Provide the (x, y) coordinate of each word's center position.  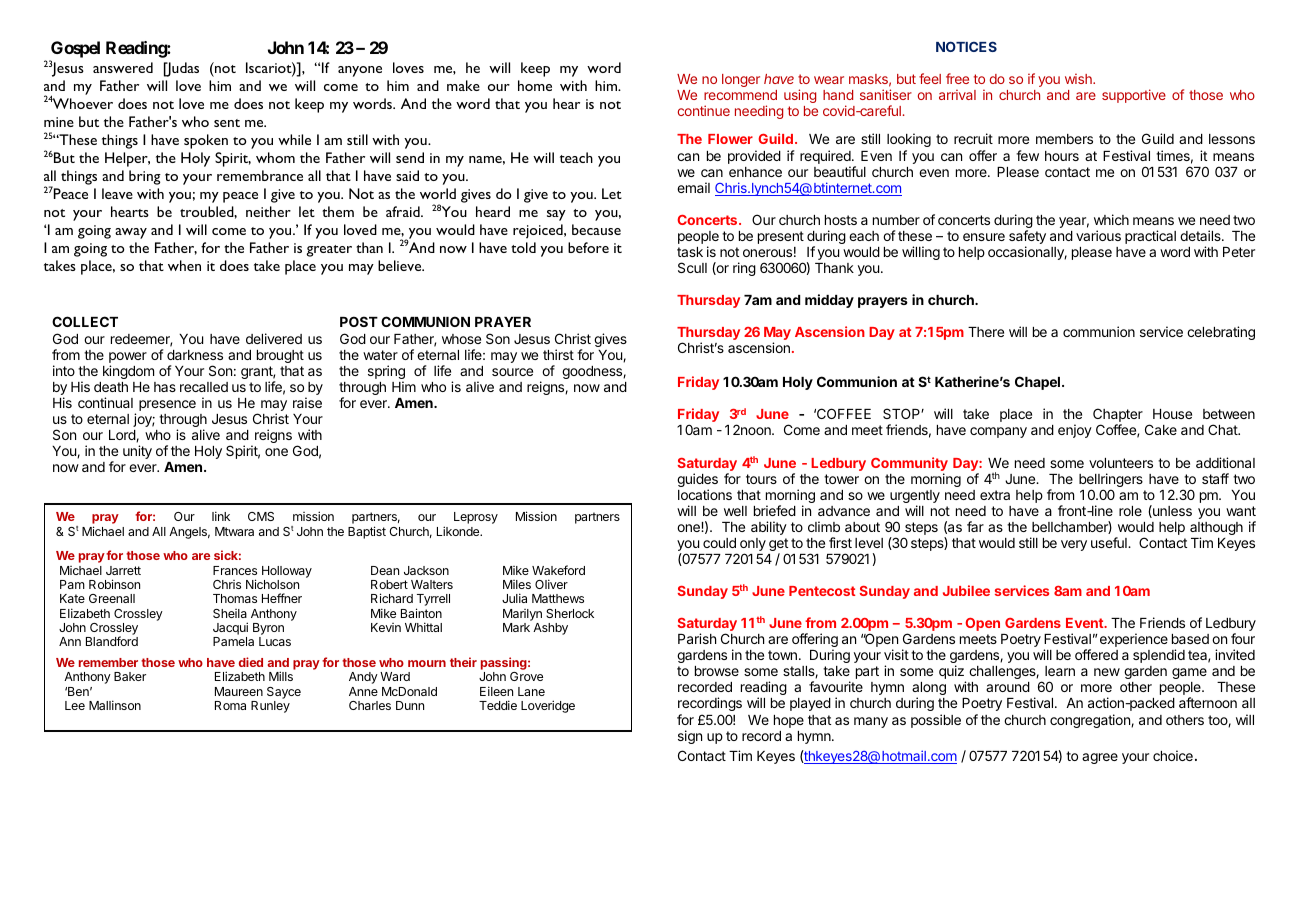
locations (705, 494)
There (986, 332)
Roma (230, 705)
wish (1079, 78)
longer (741, 80)
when (184, 265)
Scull (692, 267)
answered (123, 67)
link (221, 516)
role (1130, 511)
